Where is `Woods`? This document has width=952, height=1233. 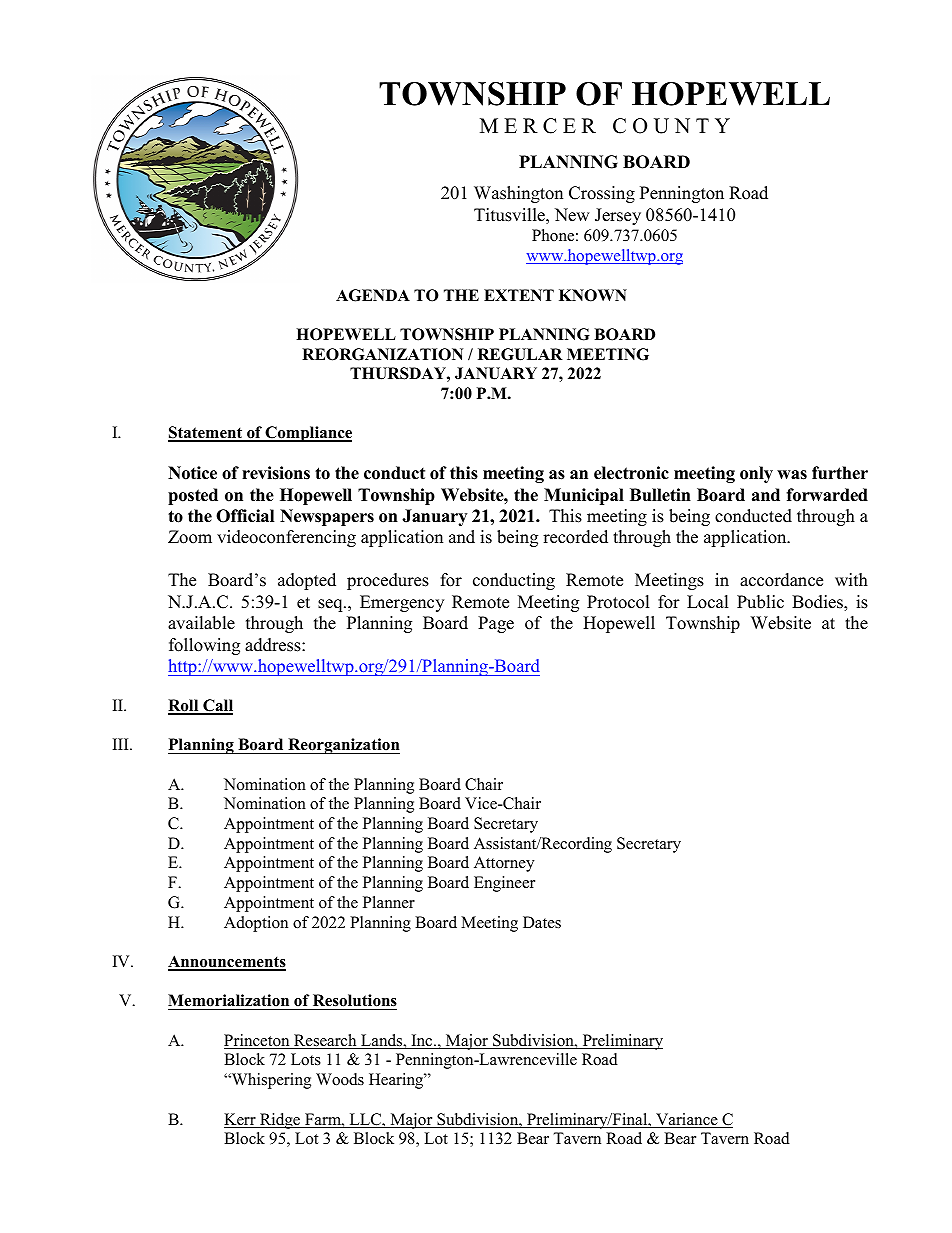
Woods is located at coordinates (340, 1079).
